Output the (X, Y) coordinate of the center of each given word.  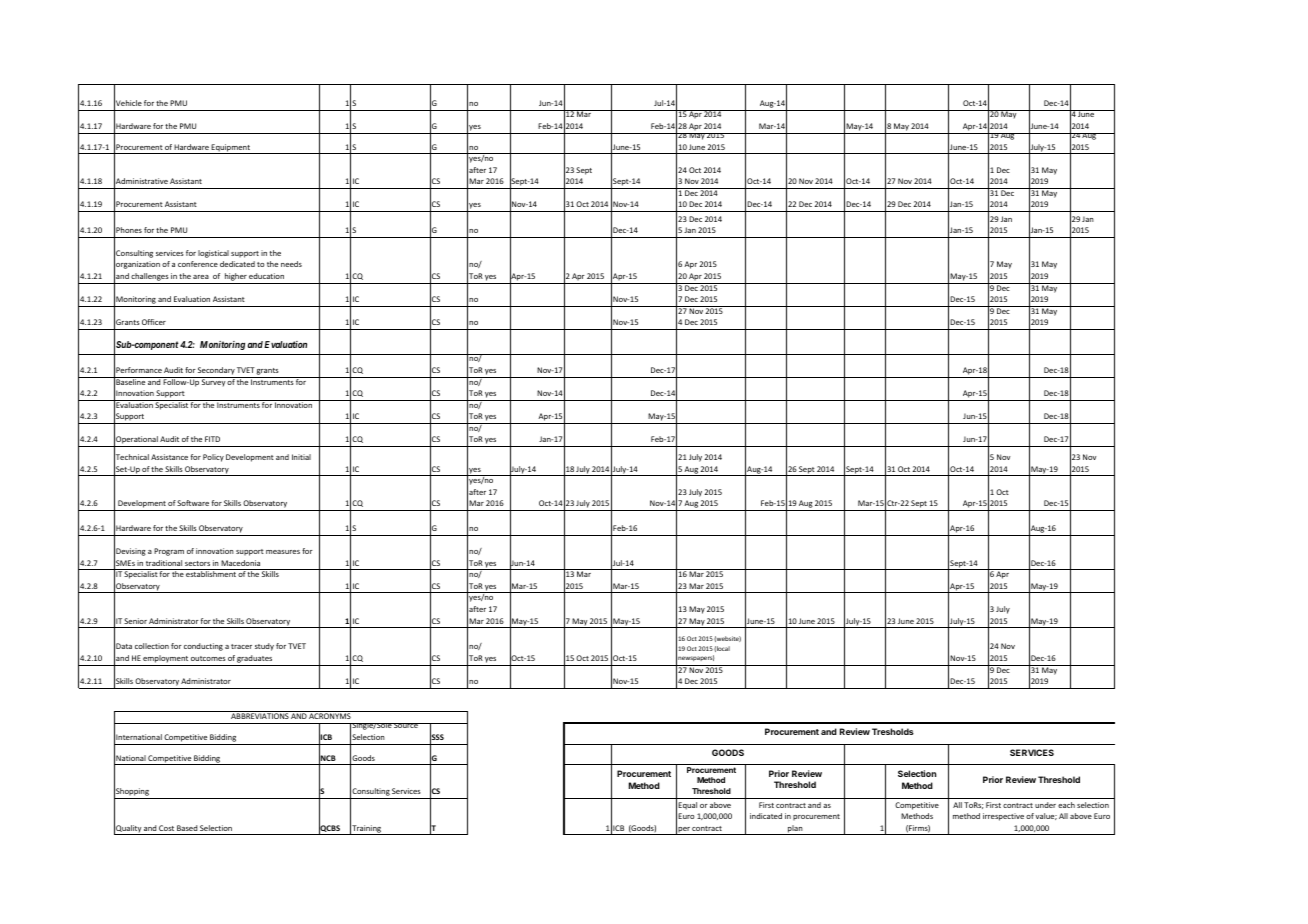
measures (283, 552)
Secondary (216, 372)
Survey (213, 382)
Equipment (231, 149)
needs (291, 264)
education (266, 276)
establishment (211, 573)
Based (187, 828)
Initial (301, 457)
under (1045, 805)
